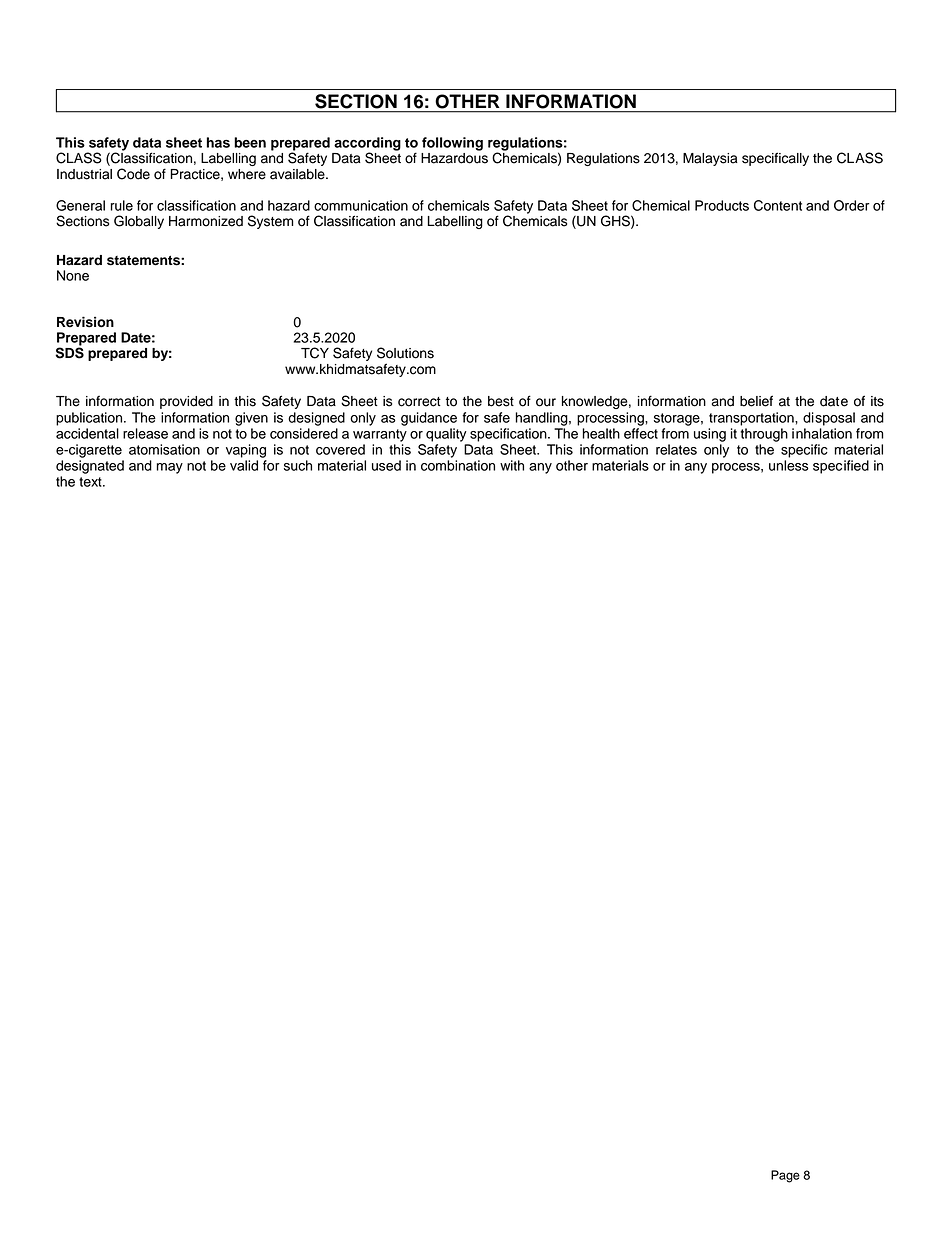  I want to click on text, so click(91, 482).
